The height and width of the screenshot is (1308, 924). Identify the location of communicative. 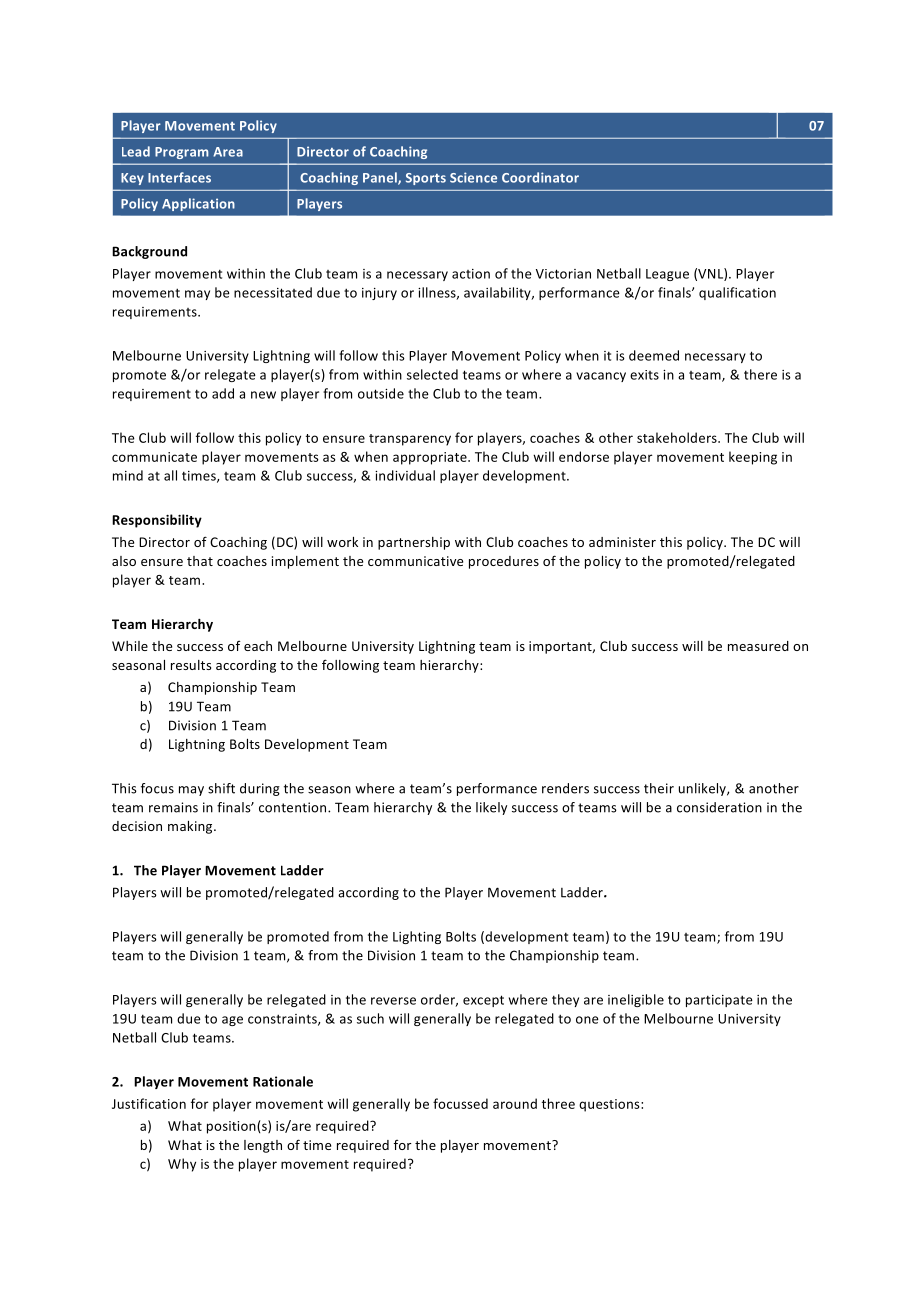
(415, 561).
